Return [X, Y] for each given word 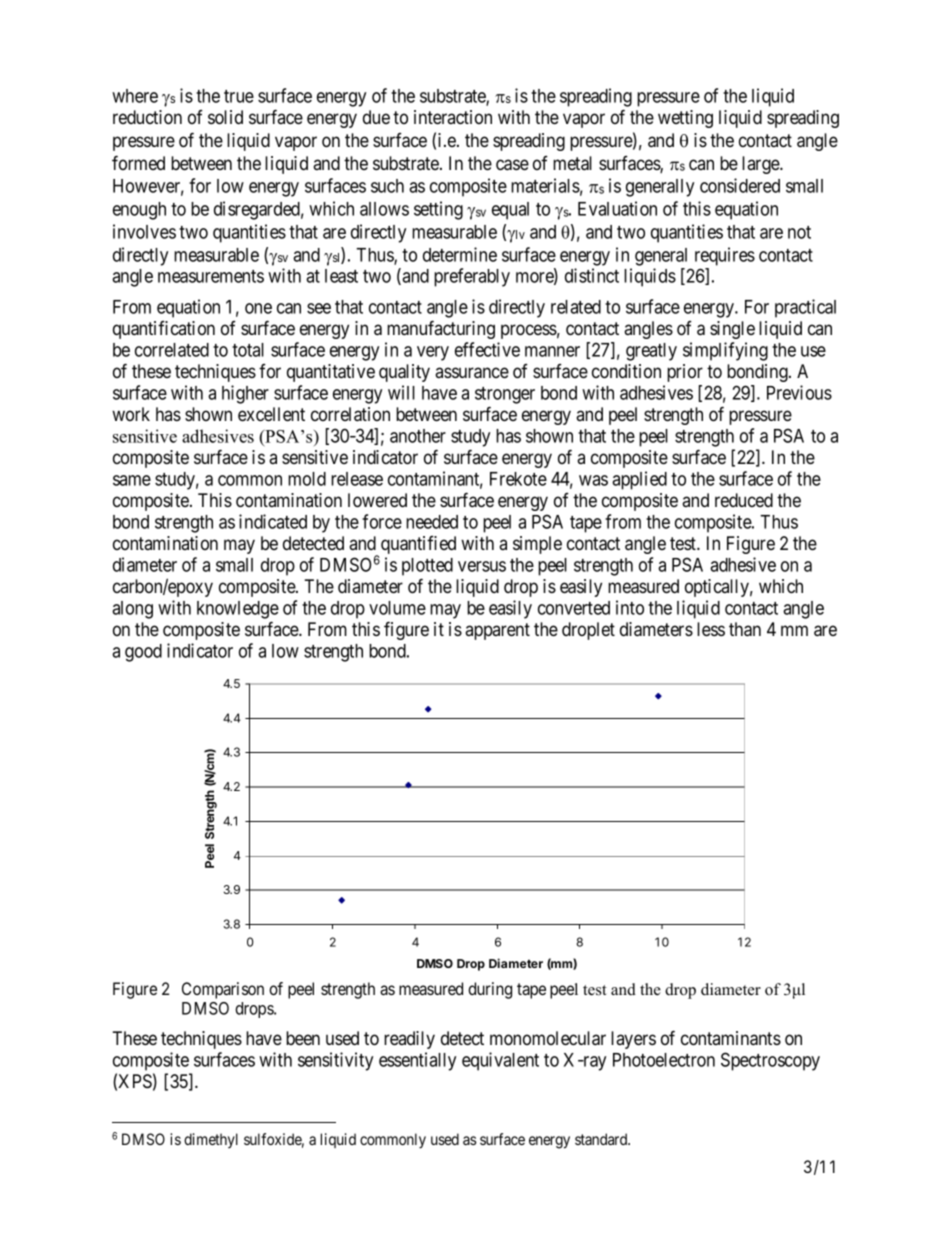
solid [225, 117]
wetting [685, 119]
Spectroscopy [770, 1061]
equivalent [500, 1061]
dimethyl [211, 1140]
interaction [453, 117]
